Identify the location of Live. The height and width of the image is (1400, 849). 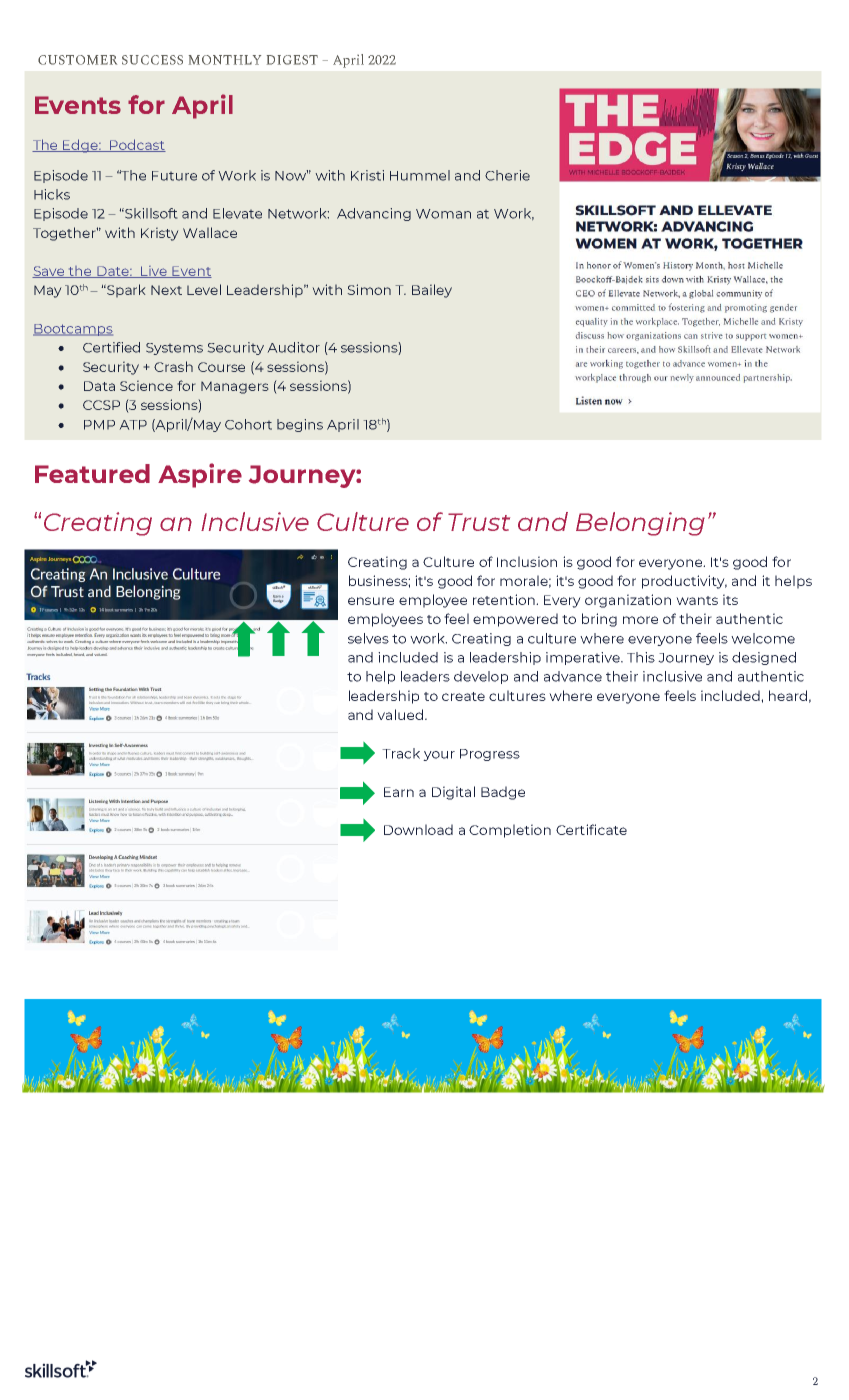
(154, 272).
